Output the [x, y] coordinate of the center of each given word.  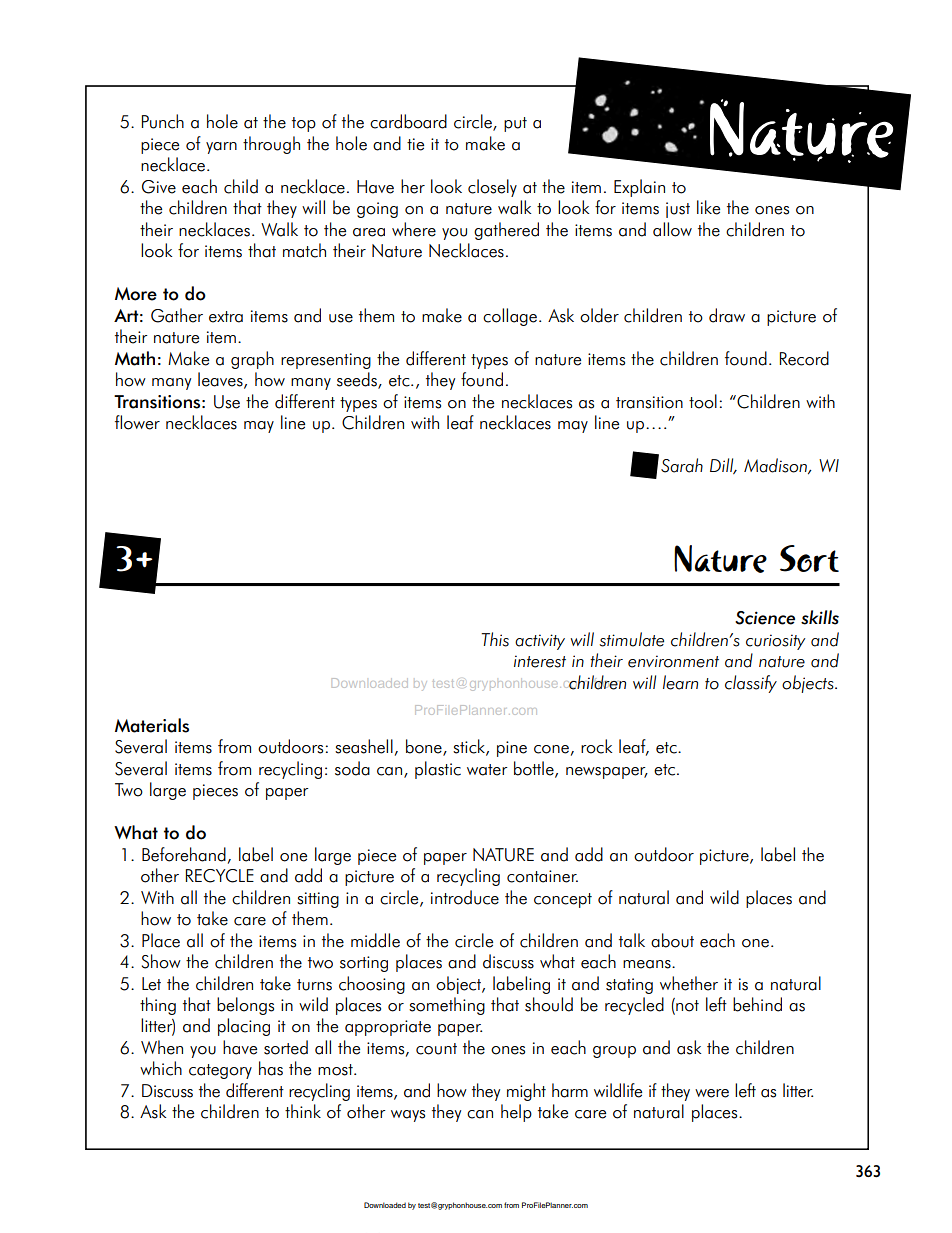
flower [137, 422]
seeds [358, 380]
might [526, 1092]
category [220, 1071]
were [712, 1093]
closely [492, 188]
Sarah [682, 465]
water [487, 770]
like [708, 207]
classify [751, 684]
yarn [221, 148]
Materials [152, 725]
